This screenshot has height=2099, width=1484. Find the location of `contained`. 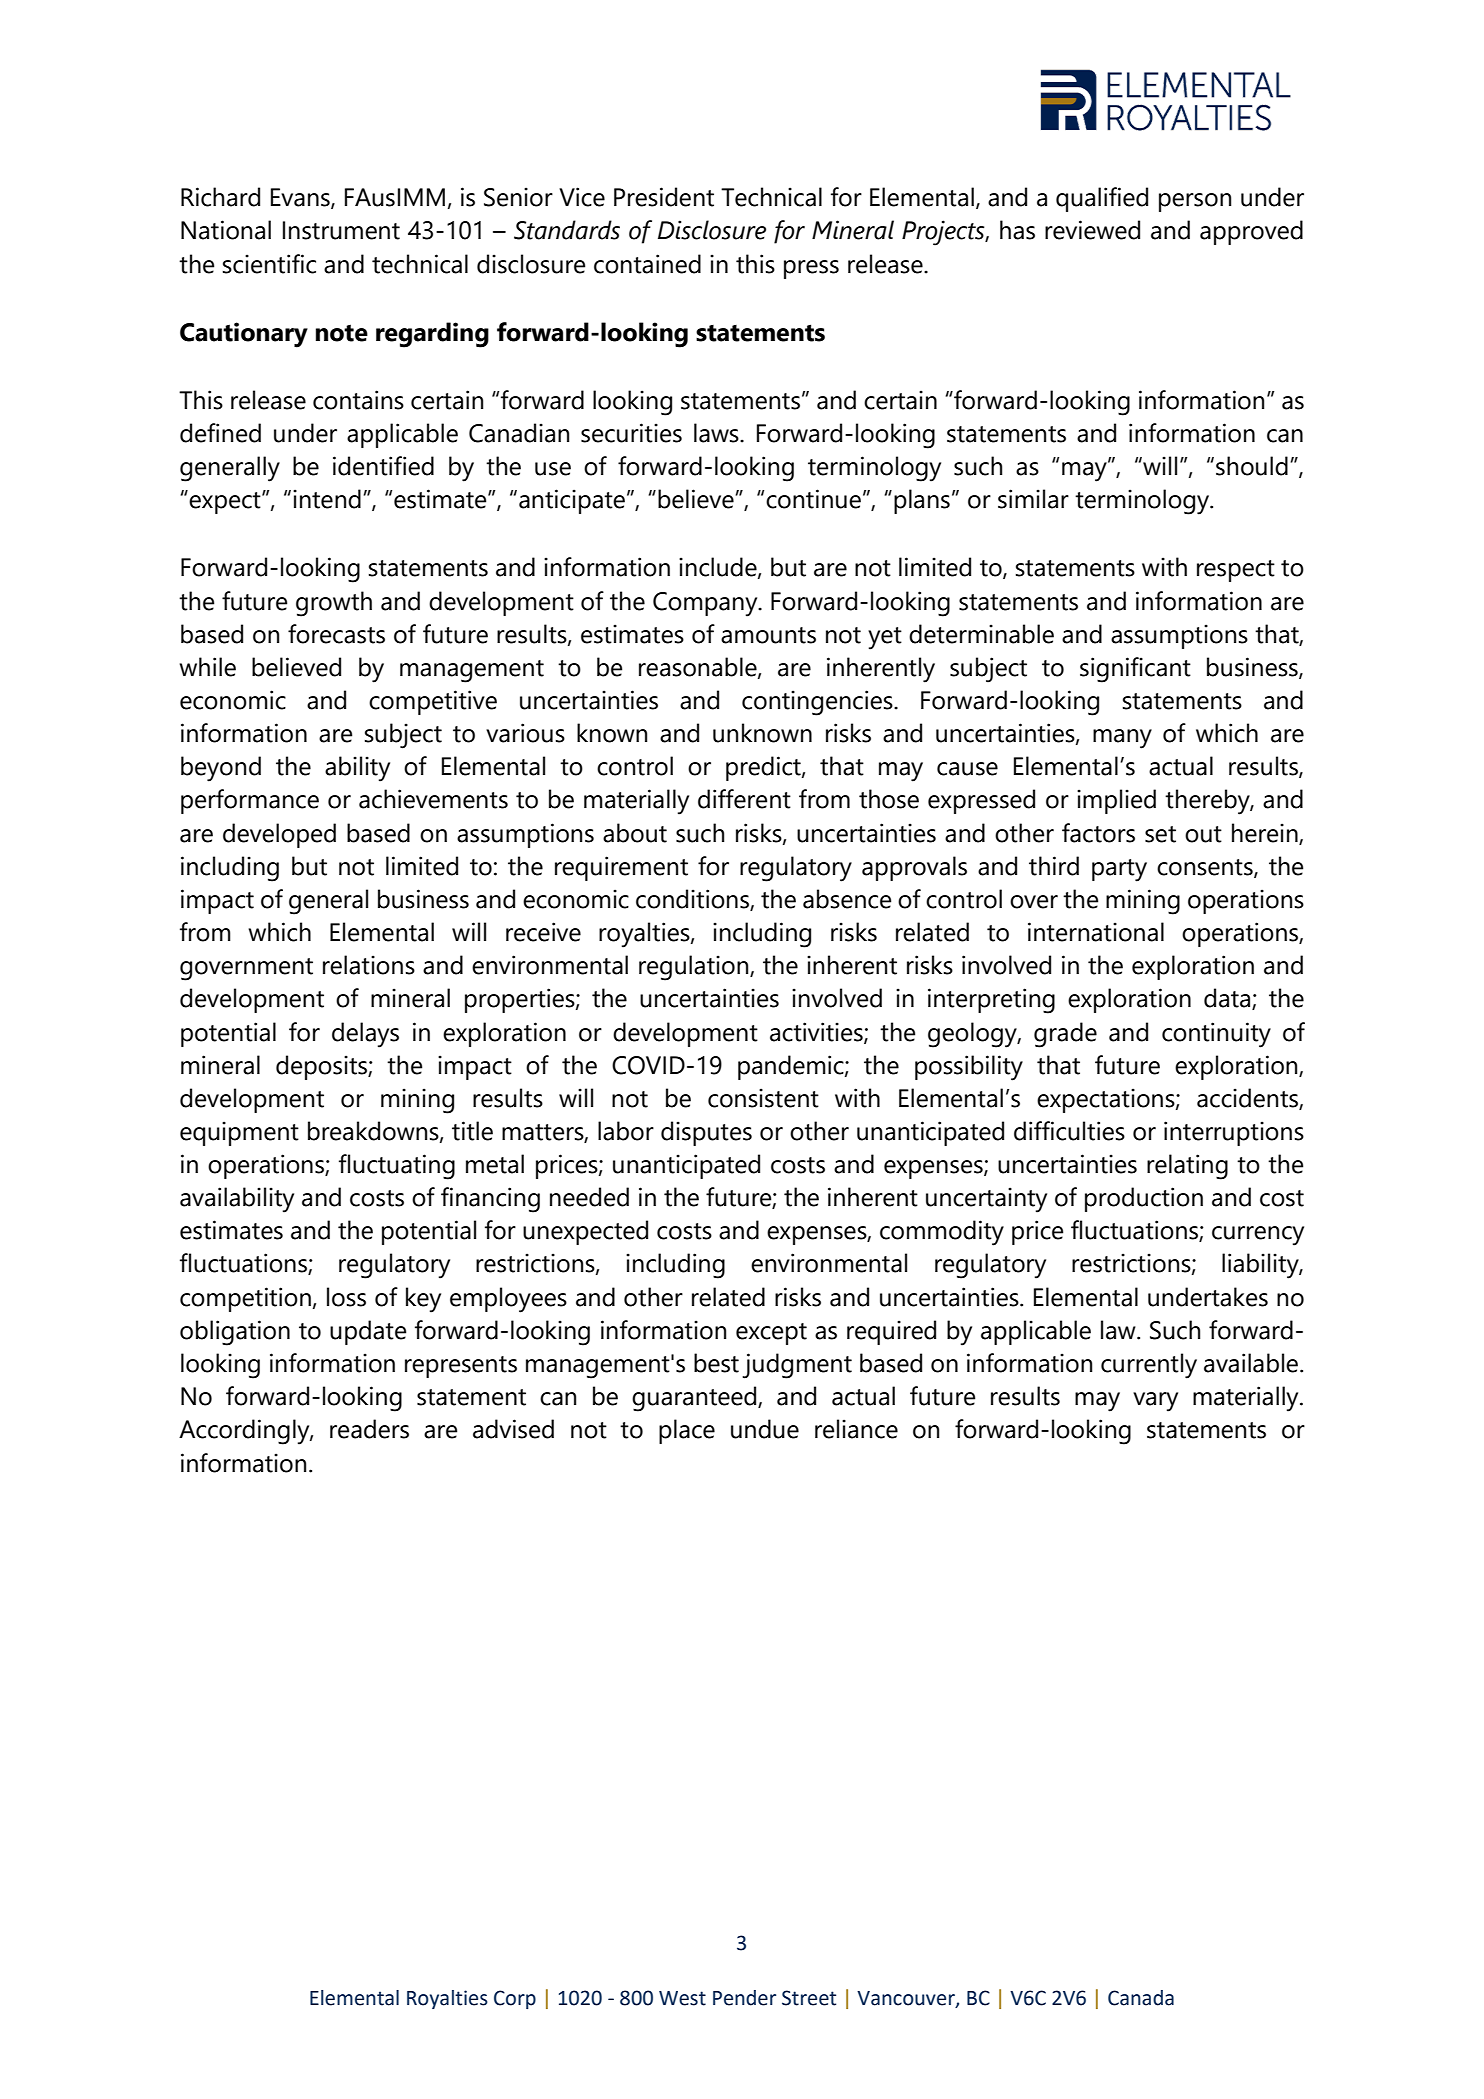

contained is located at coordinates (647, 264).
